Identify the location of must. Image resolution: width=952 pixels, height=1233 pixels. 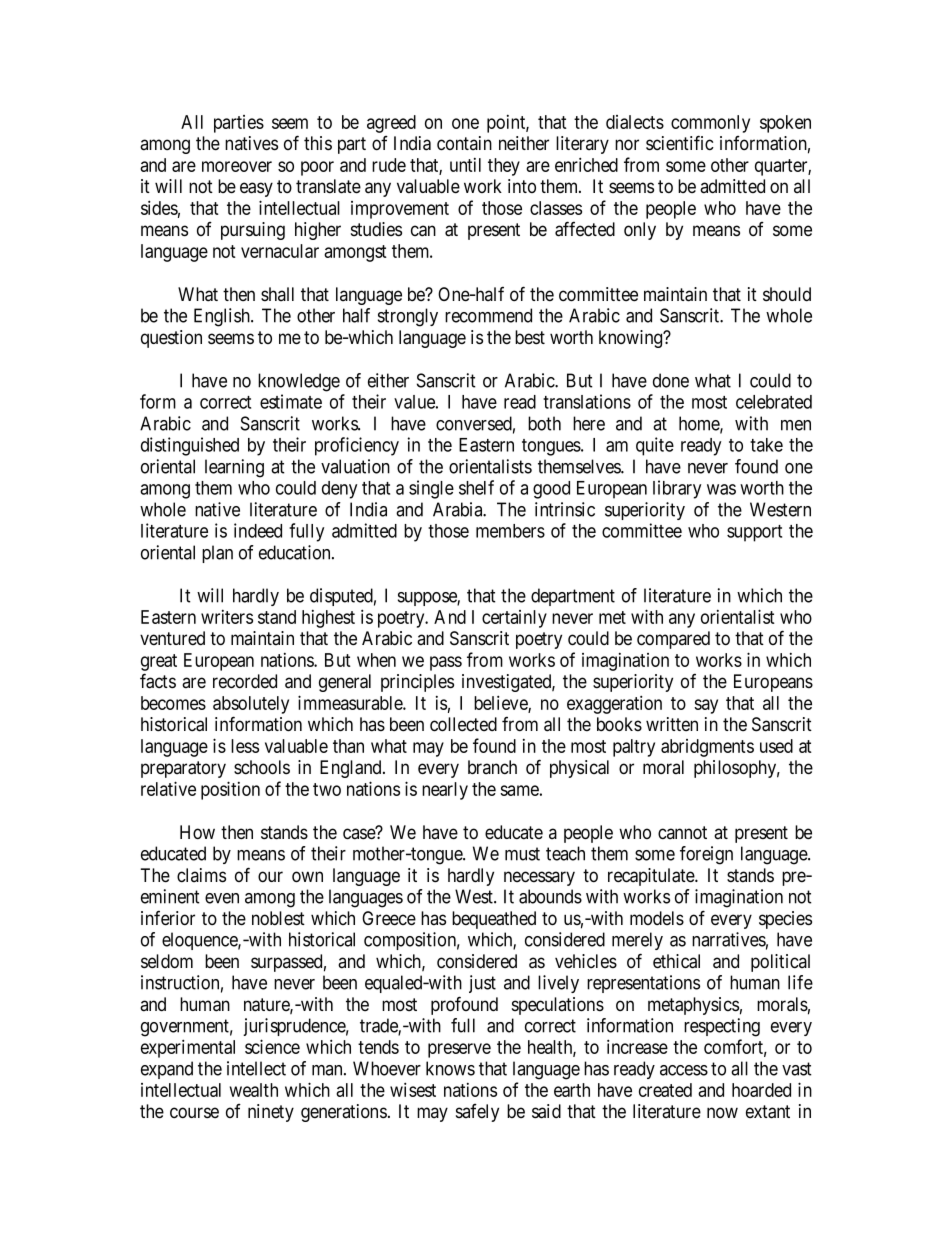
(522, 854).
